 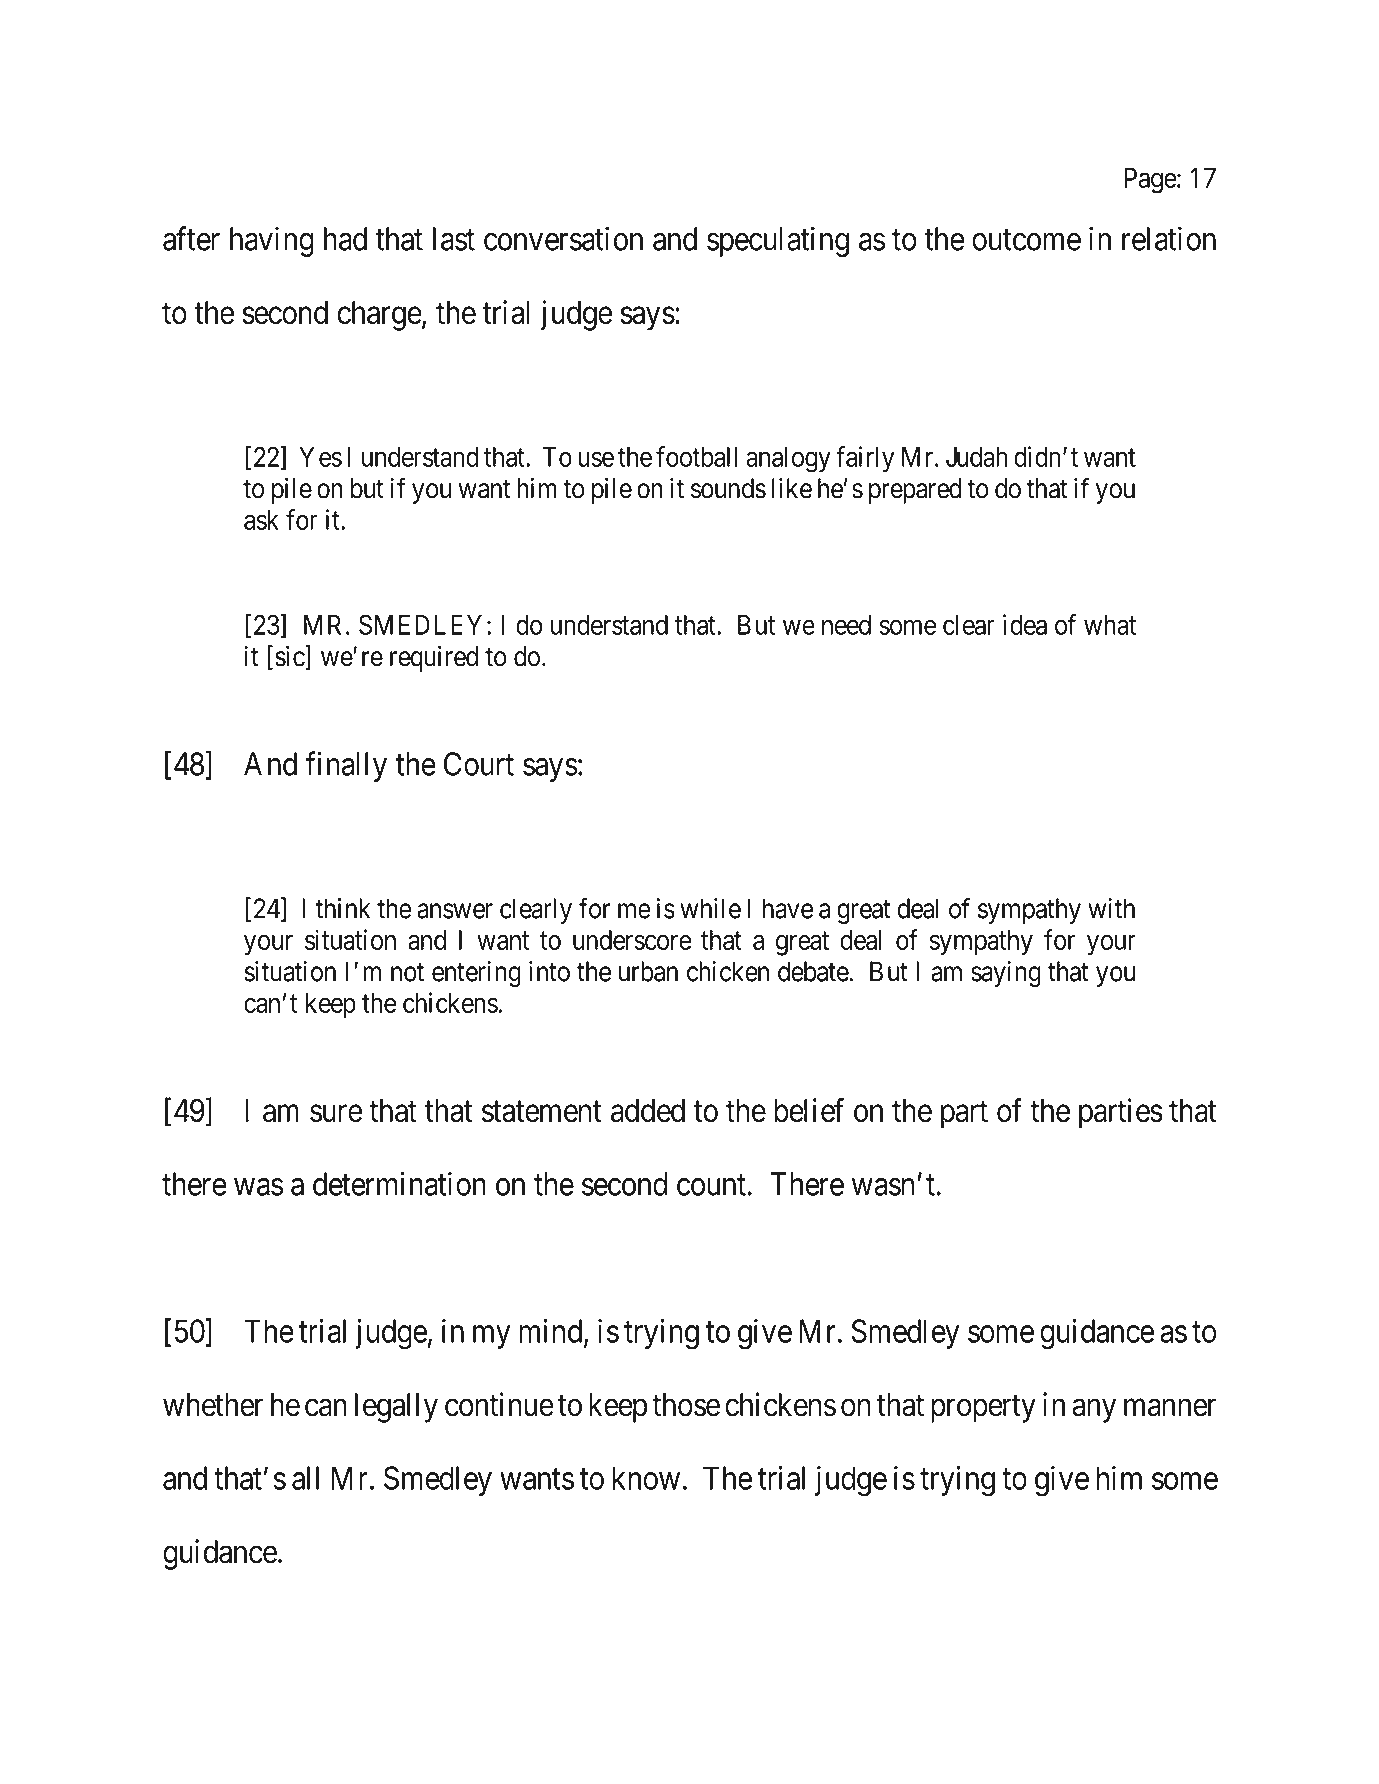 I want to click on idea, so click(x=1025, y=624).
